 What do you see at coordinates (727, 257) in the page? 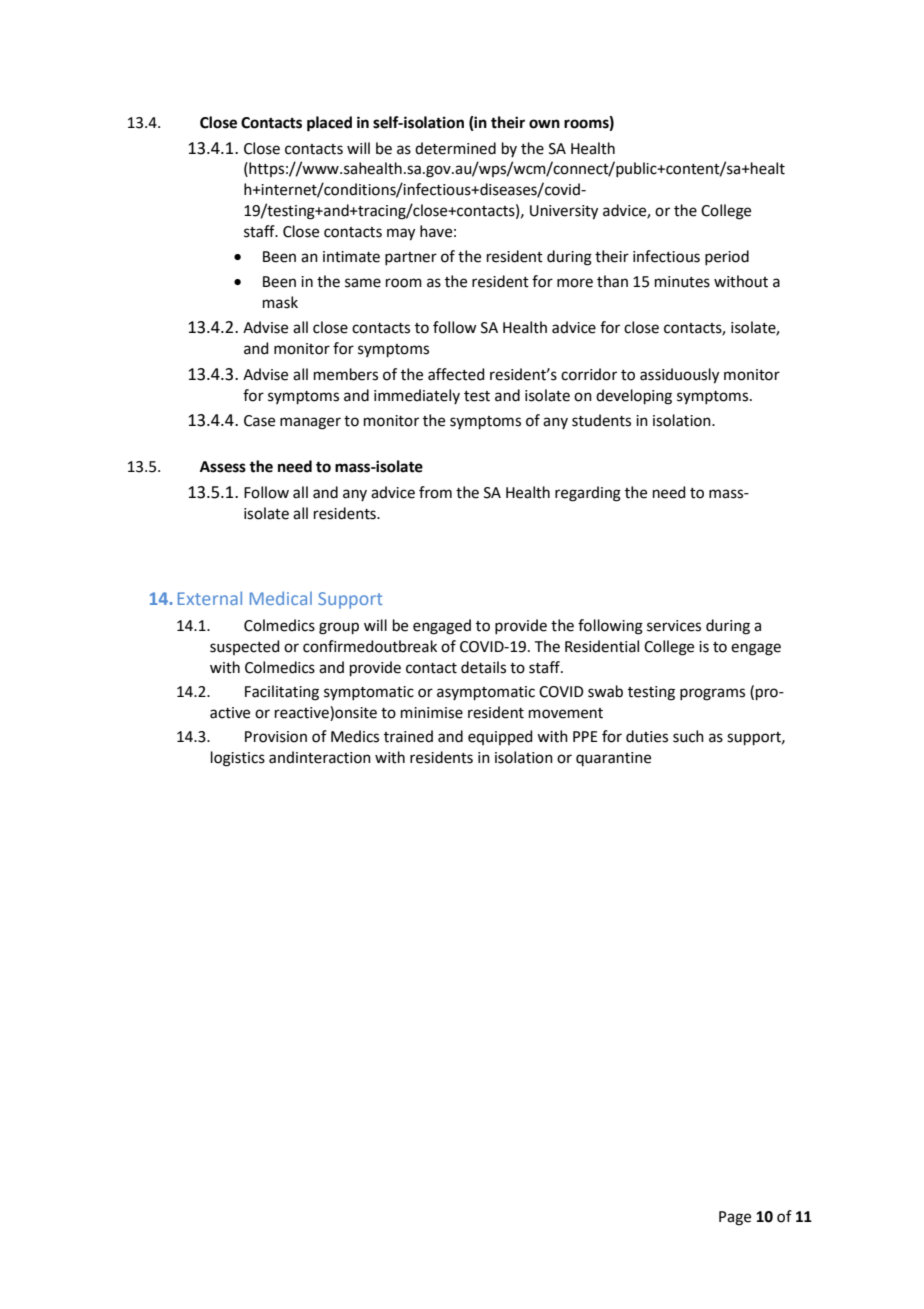
I see `period` at bounding box center [727, 257].
